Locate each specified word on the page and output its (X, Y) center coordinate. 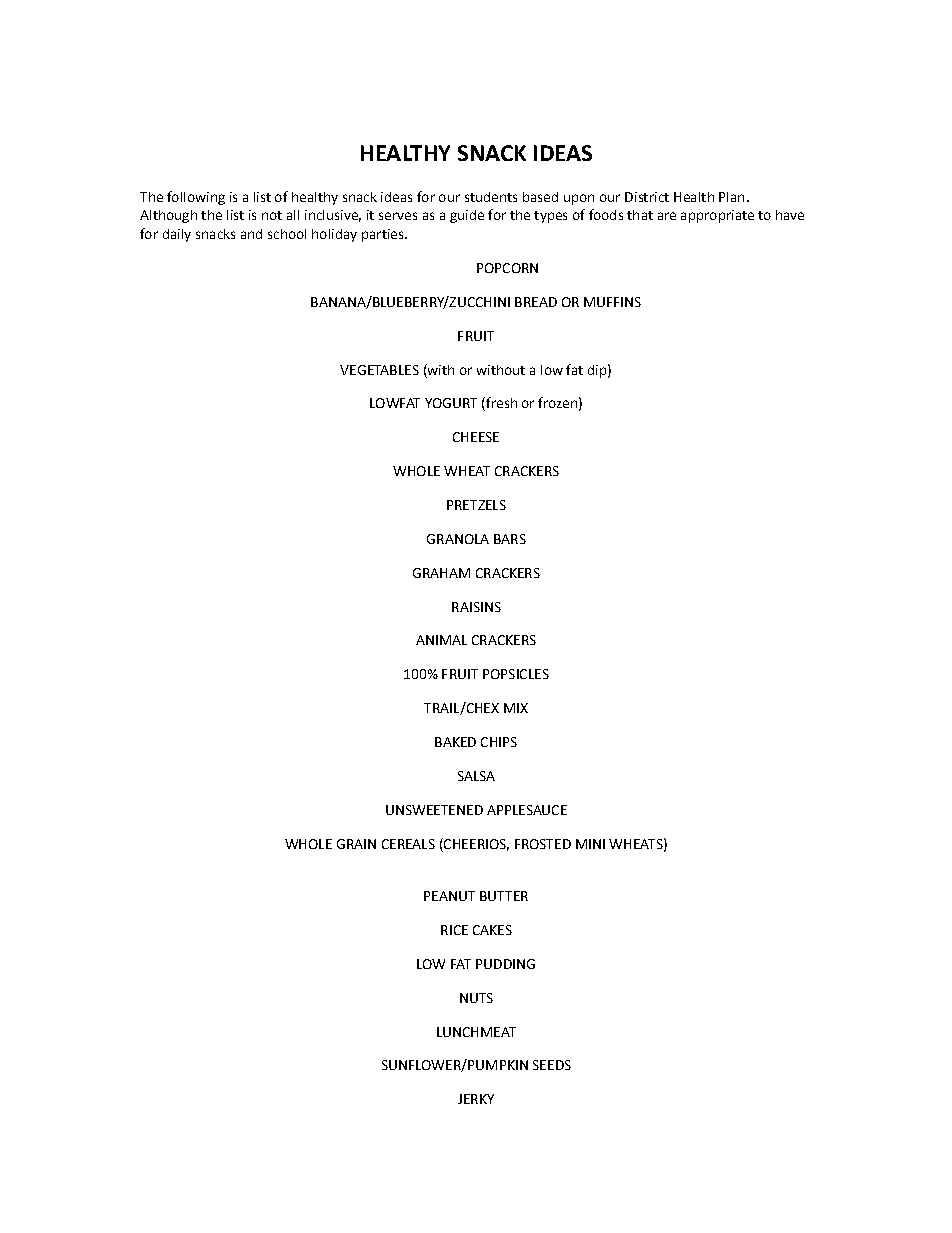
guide (467, 216)
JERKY (476, 1099)
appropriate (717, 216)
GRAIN (356, 844)
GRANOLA (458, 539)
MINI (590, 844)
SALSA (476, 776)
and (251, 234)
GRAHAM (441, 573)
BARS (510, 539)
